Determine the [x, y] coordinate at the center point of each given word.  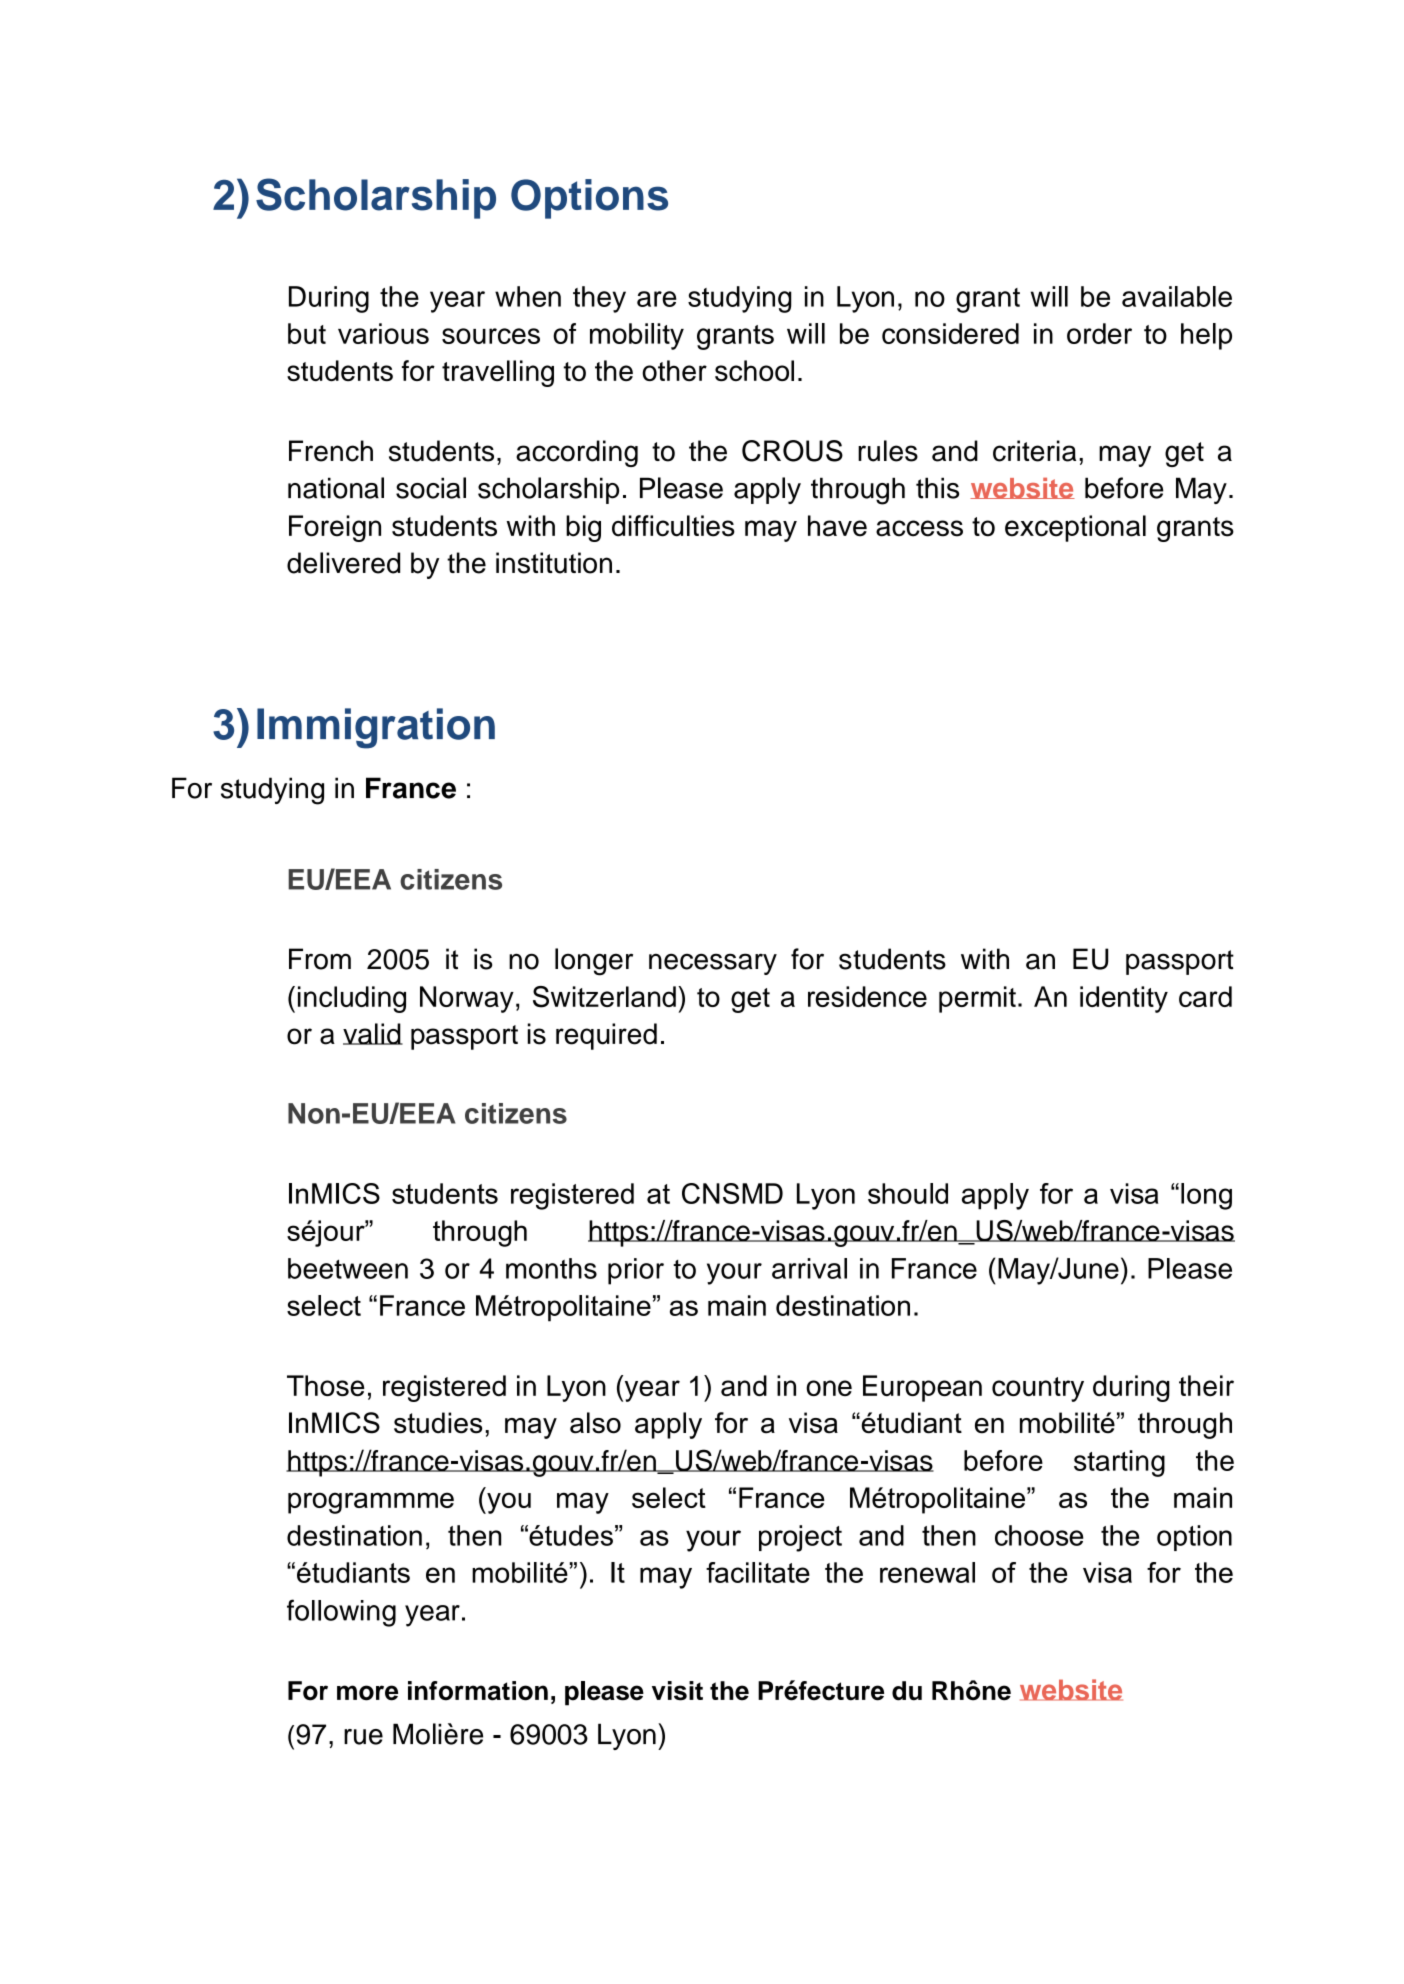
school [754, 370]
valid [373, 1034]
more [367, 1693]
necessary [713, 964]
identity [1124, 999]
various [383, 333]
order [1099, 333]
